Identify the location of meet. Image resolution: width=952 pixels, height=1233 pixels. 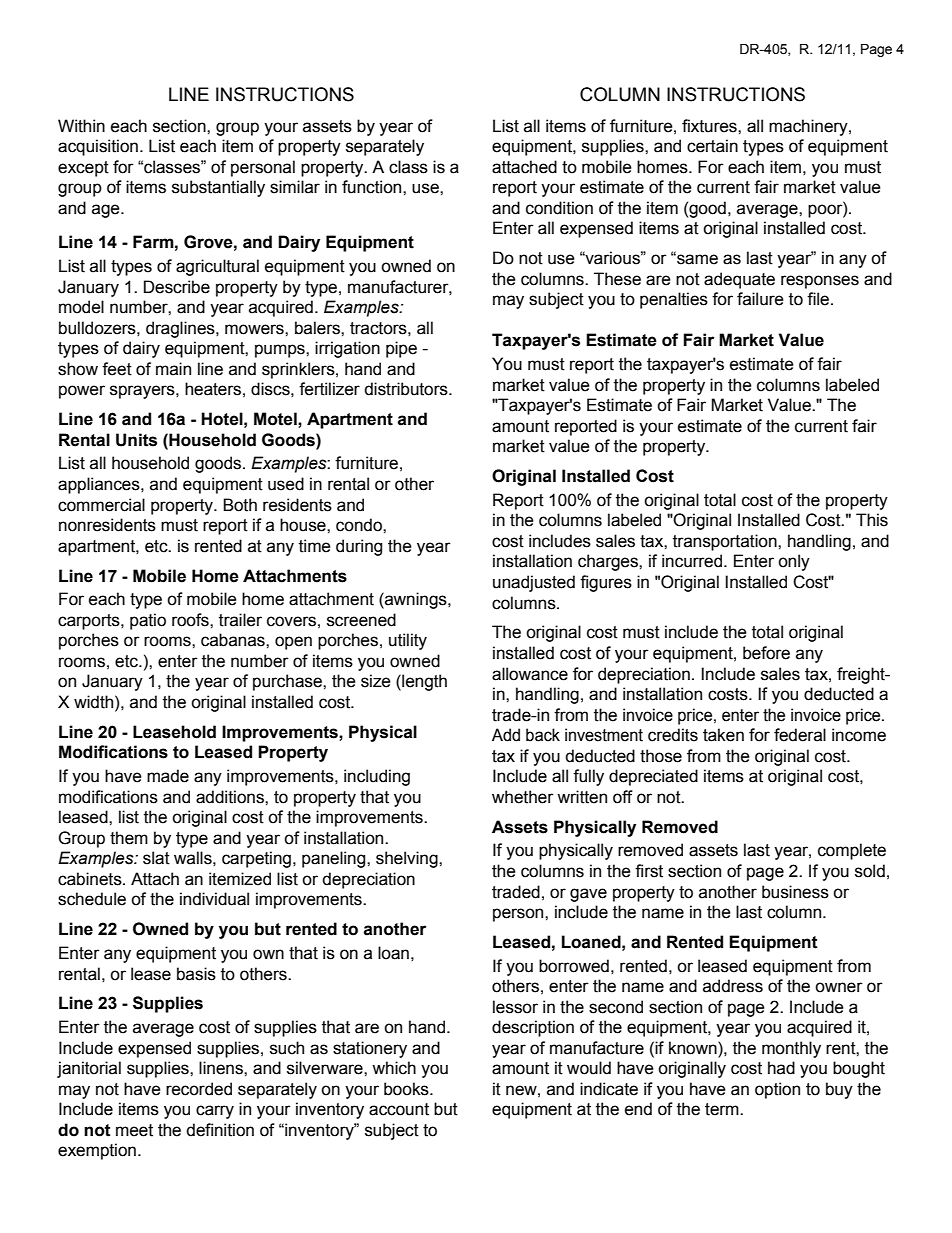
(134, 1130).
